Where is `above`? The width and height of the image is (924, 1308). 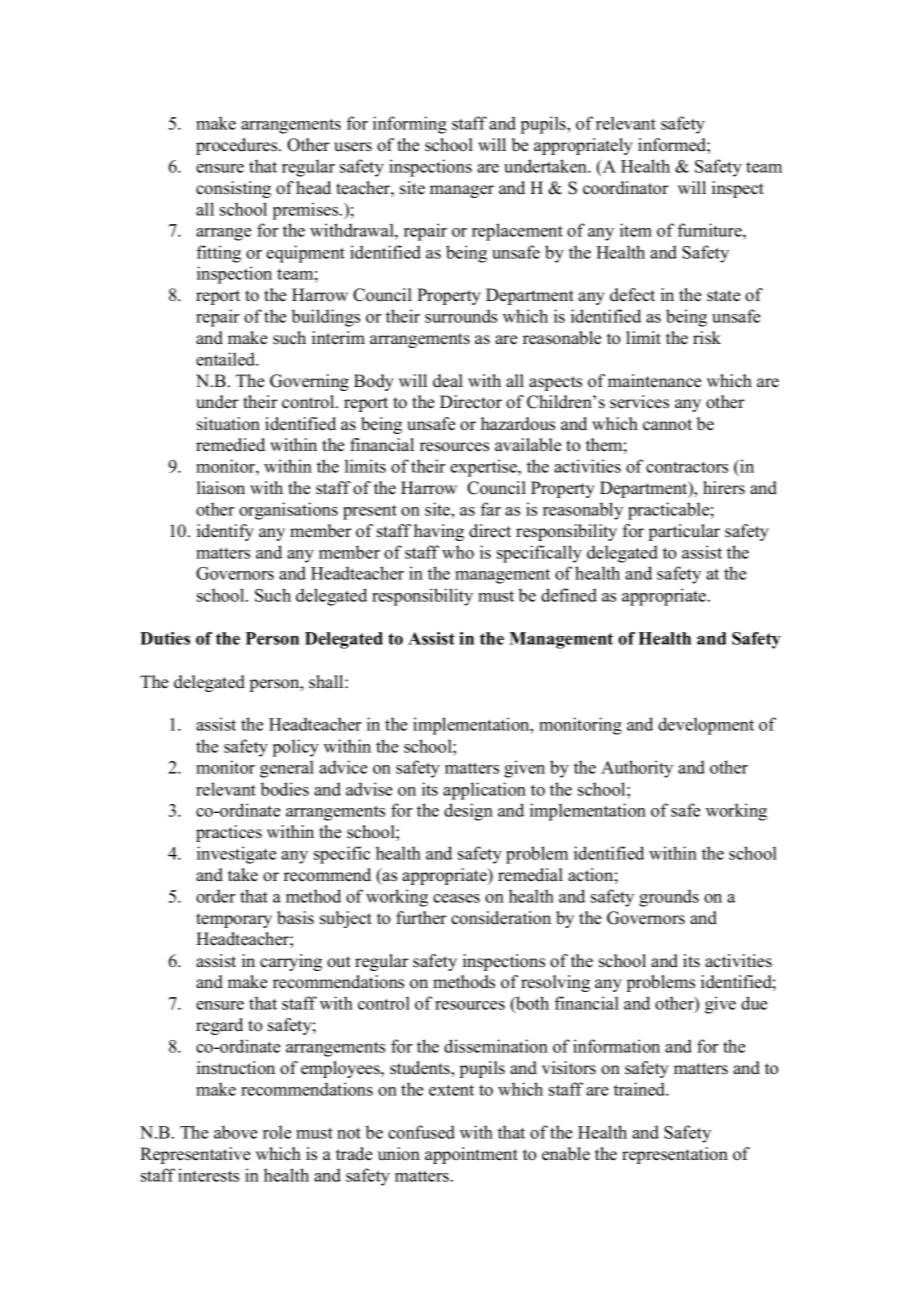
above is located at coordinates (235, 1132).
